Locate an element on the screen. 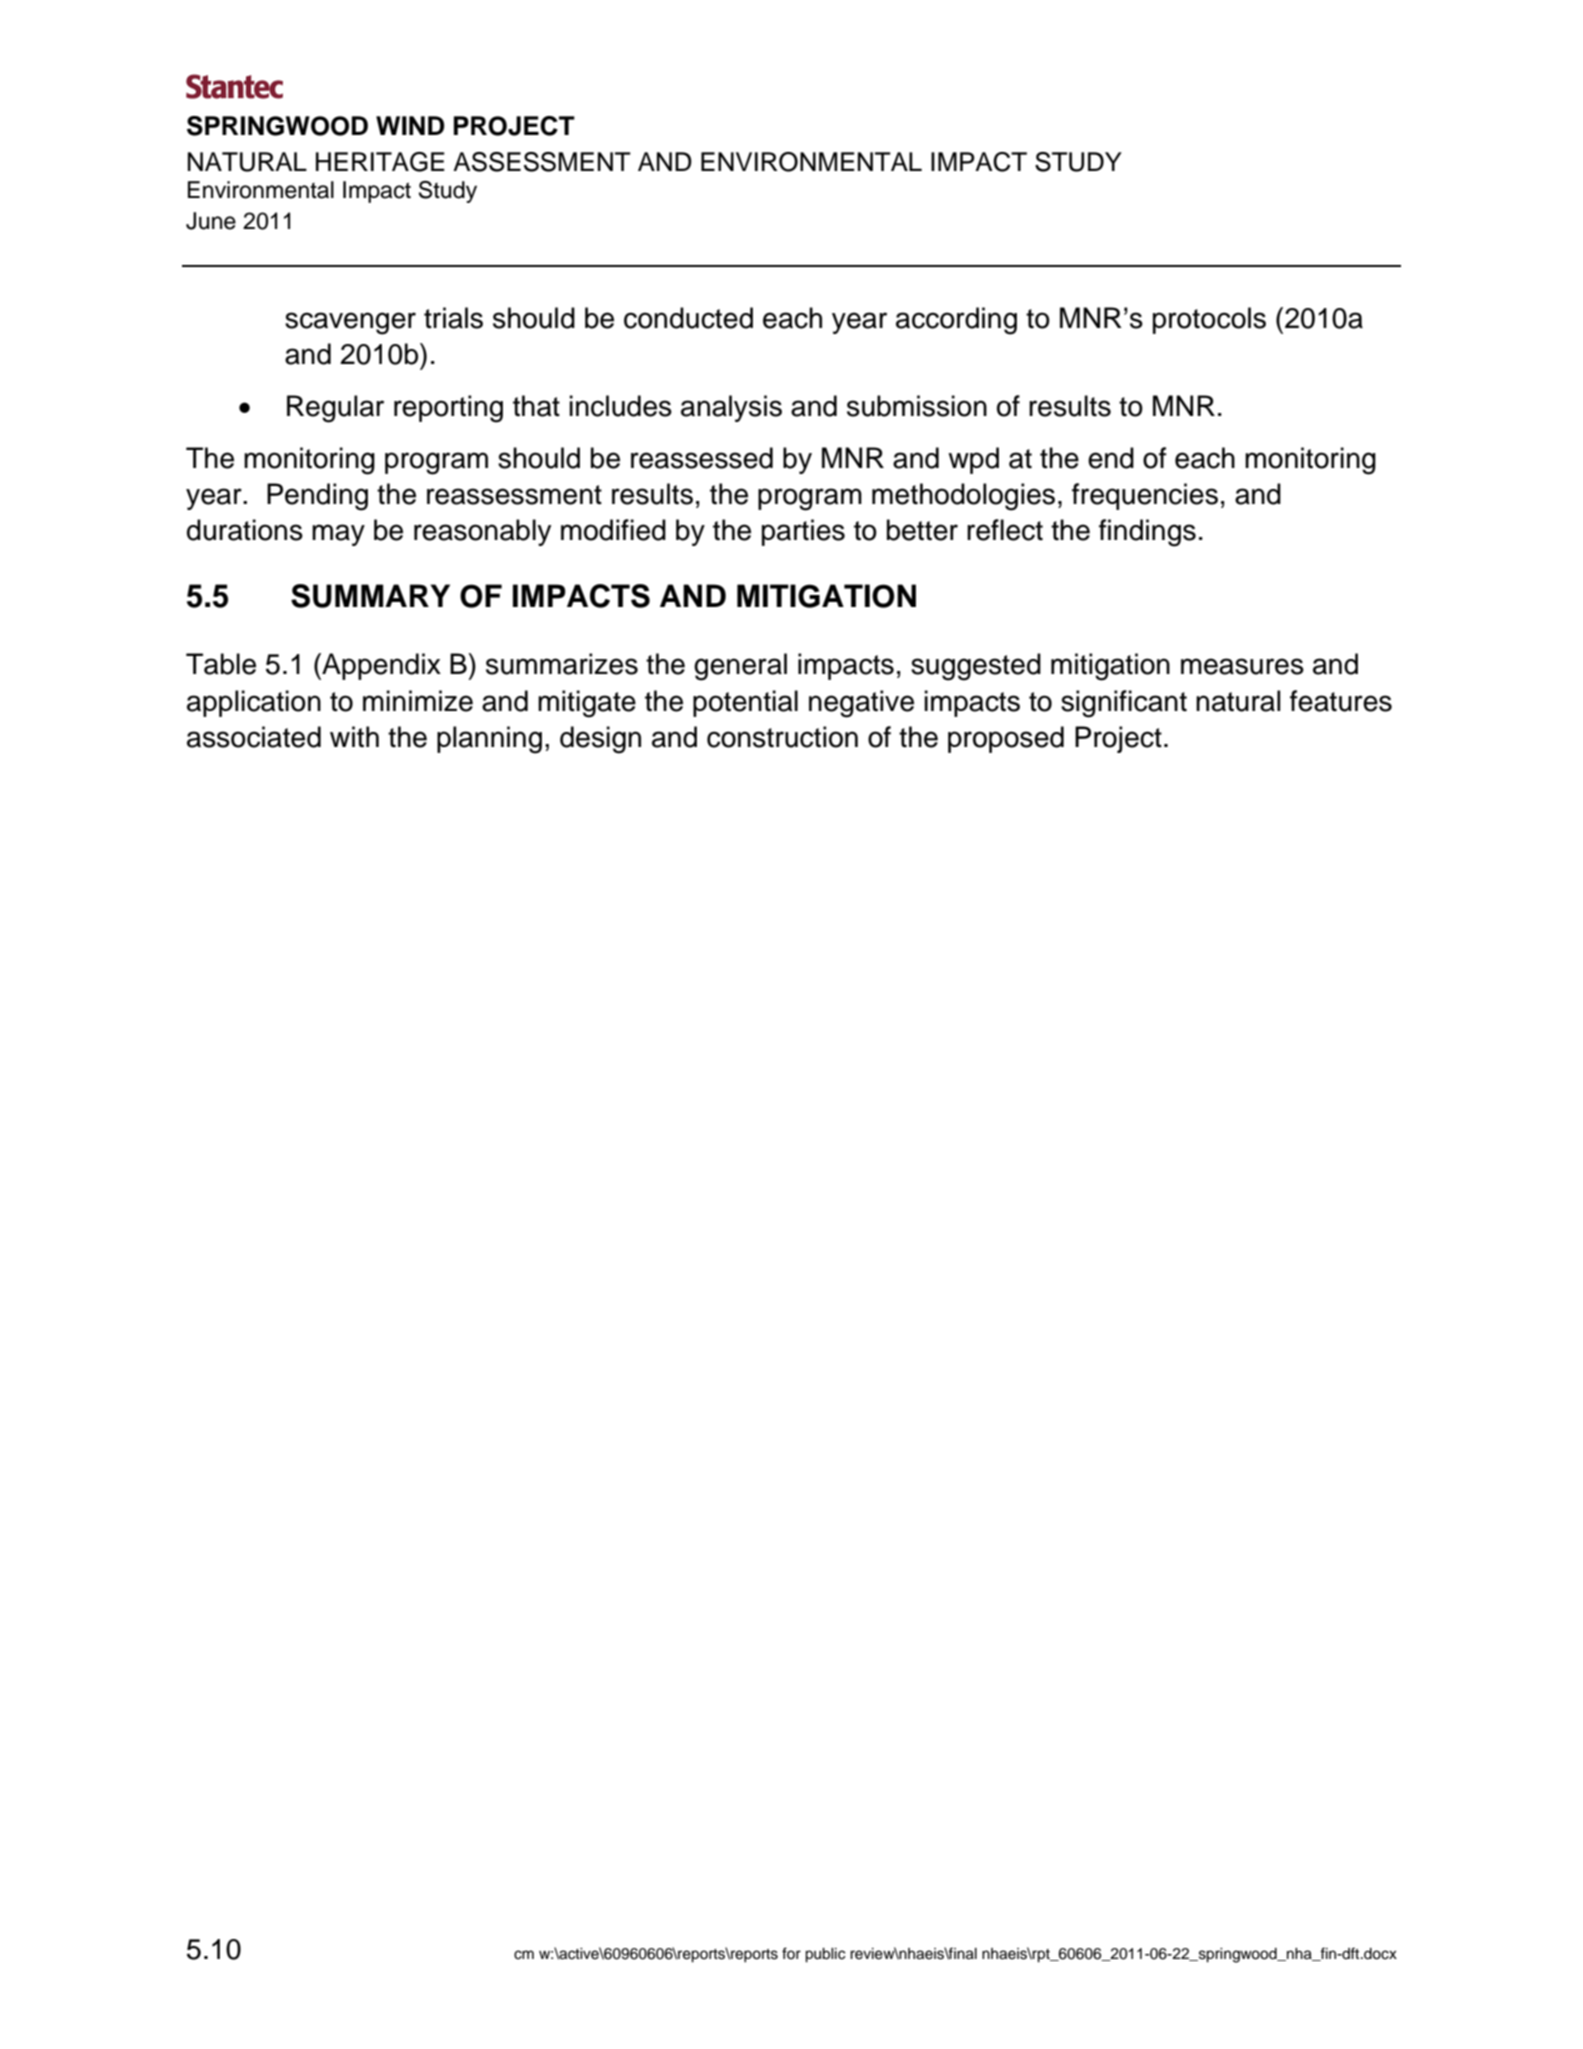  proposed is located at coordinates (1006, 739).
